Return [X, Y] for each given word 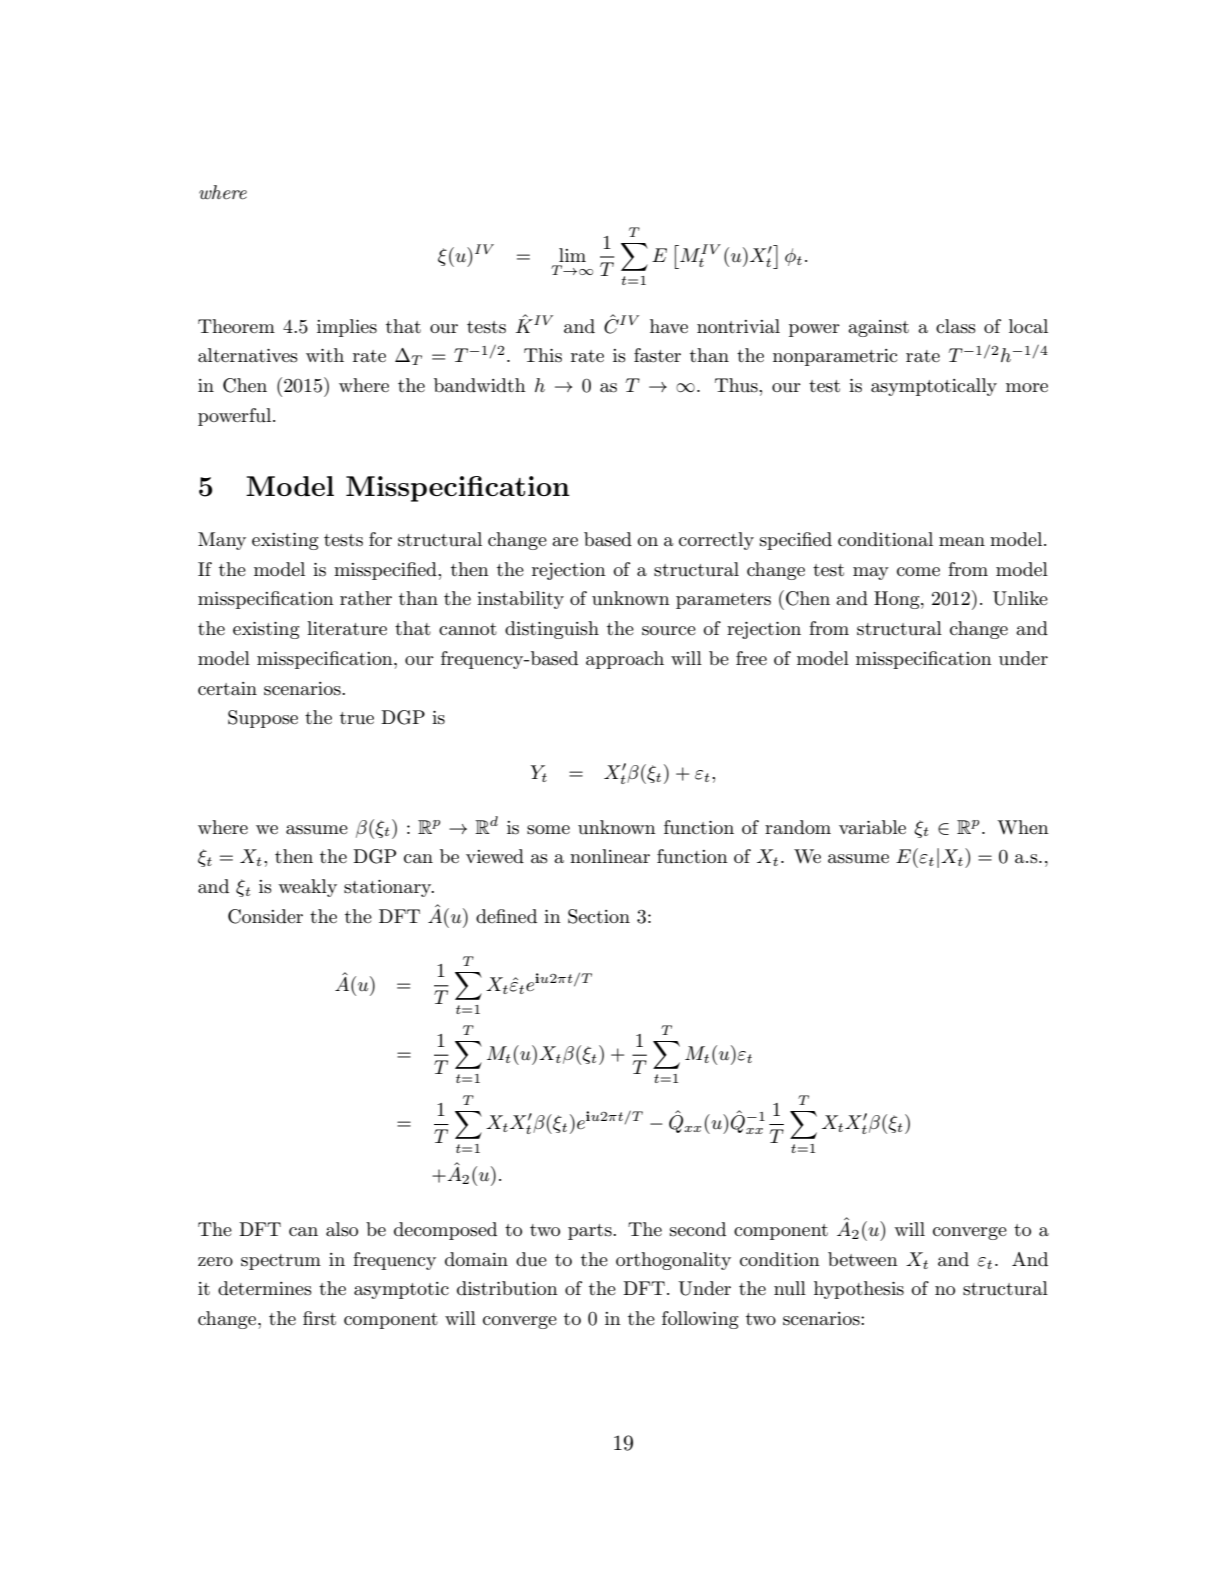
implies [347, 328]
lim [572, 255]
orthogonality [673, 1261]
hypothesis [859, 1290]
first [319, 1318]
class [956, 326]
